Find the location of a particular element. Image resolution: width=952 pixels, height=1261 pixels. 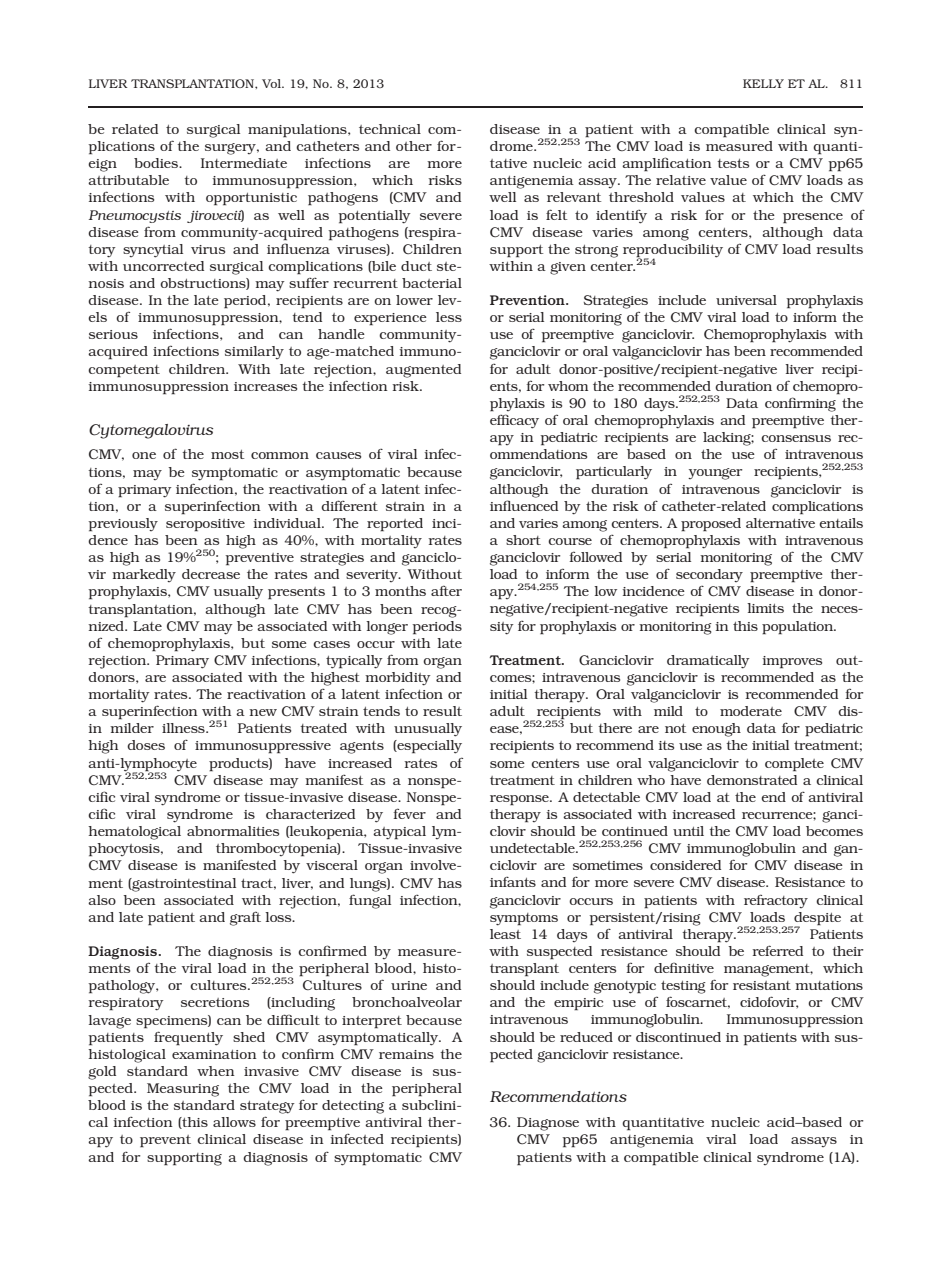

KELLY is located at coordinates (763, 83).
